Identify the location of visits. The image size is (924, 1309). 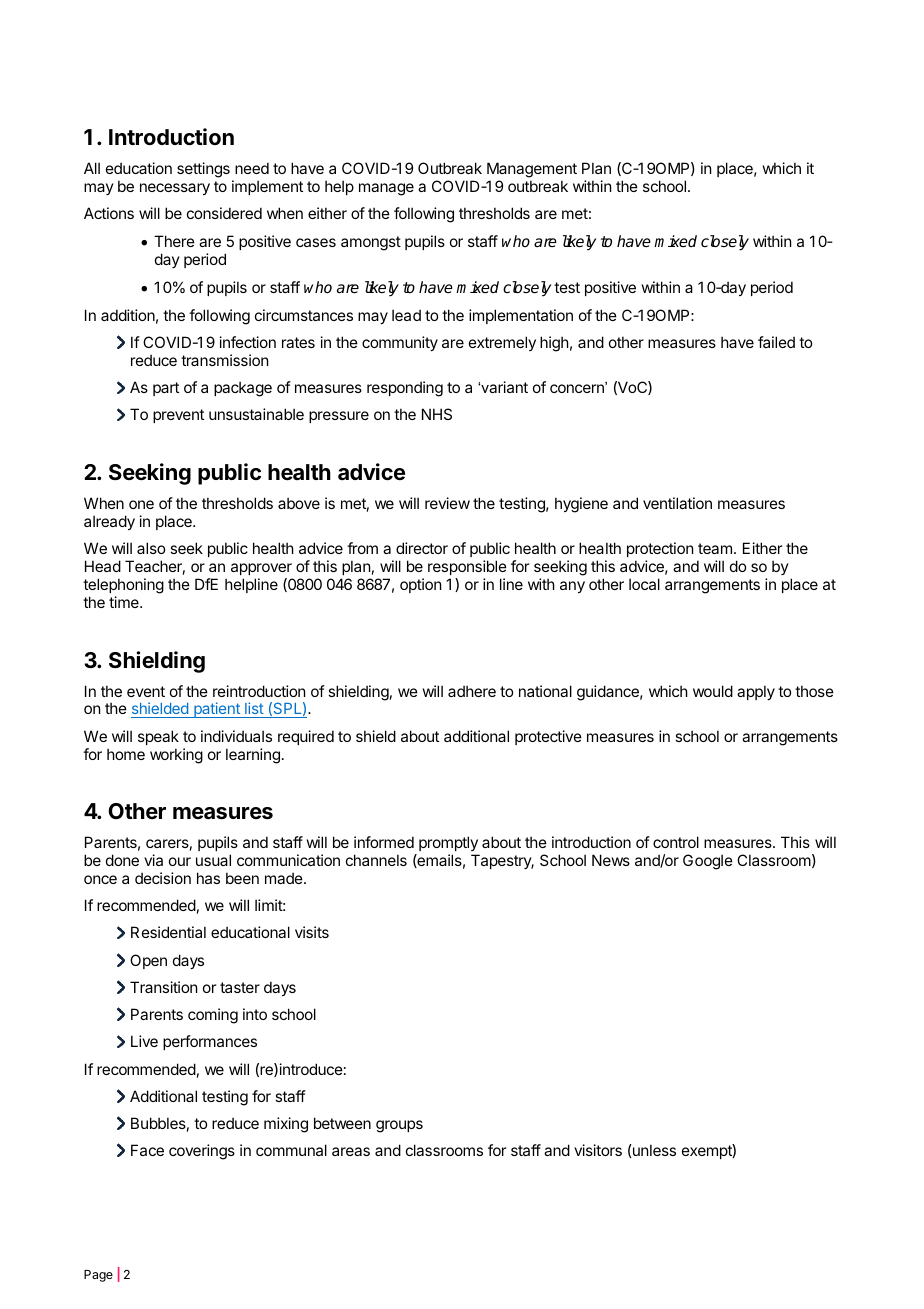
(312, 932).
